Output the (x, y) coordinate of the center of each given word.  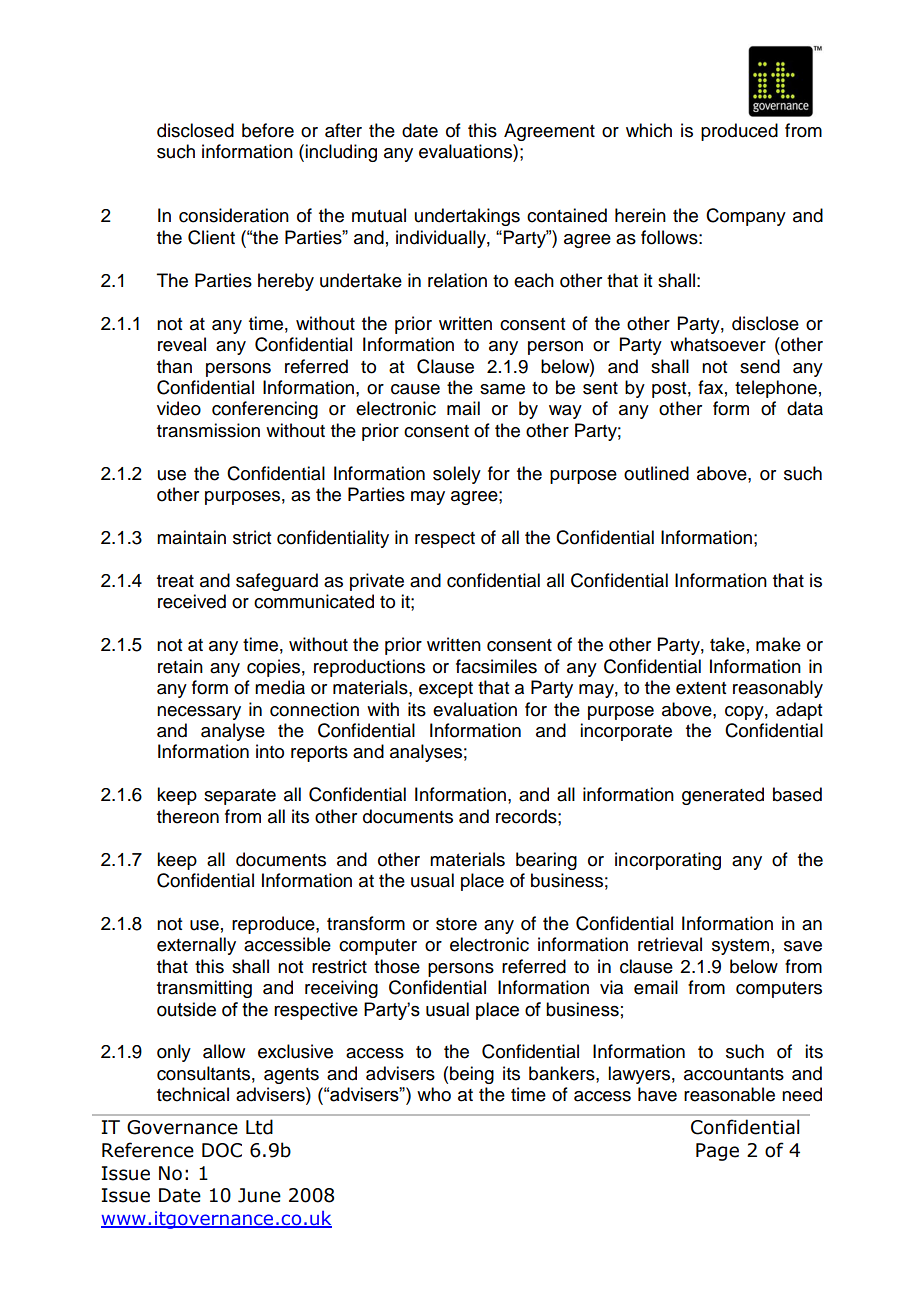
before (268, 130)
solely (457, 475)
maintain (191, 537)
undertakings (467, 217)
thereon (188, 816)
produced (739, 132)
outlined (656, 473)
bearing (546, 861)
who (434, 1094)
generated (723, 796)
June (259, 1195)
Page (717, 1152)
